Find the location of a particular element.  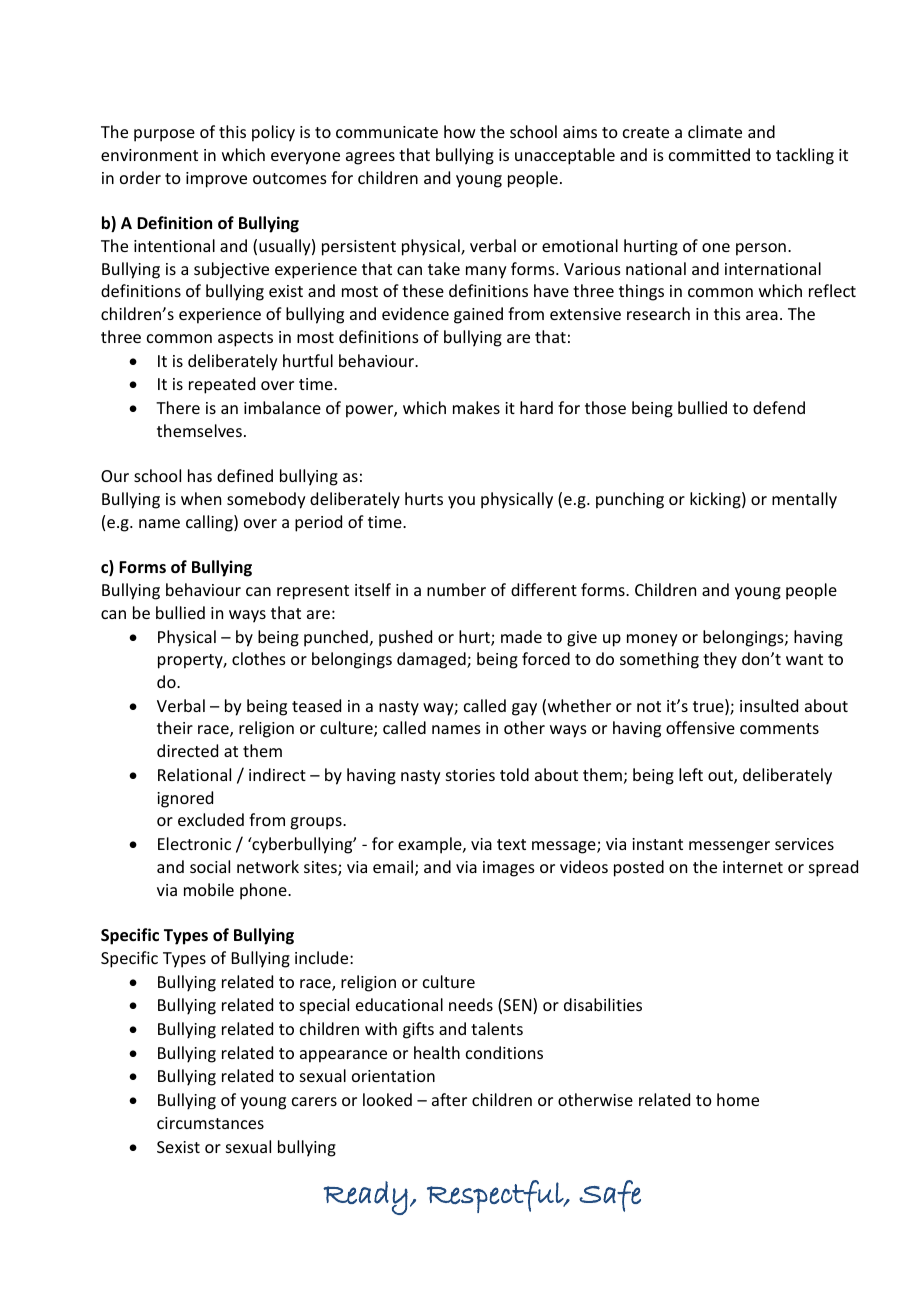

messenger is located at coordinates (729, 847).
